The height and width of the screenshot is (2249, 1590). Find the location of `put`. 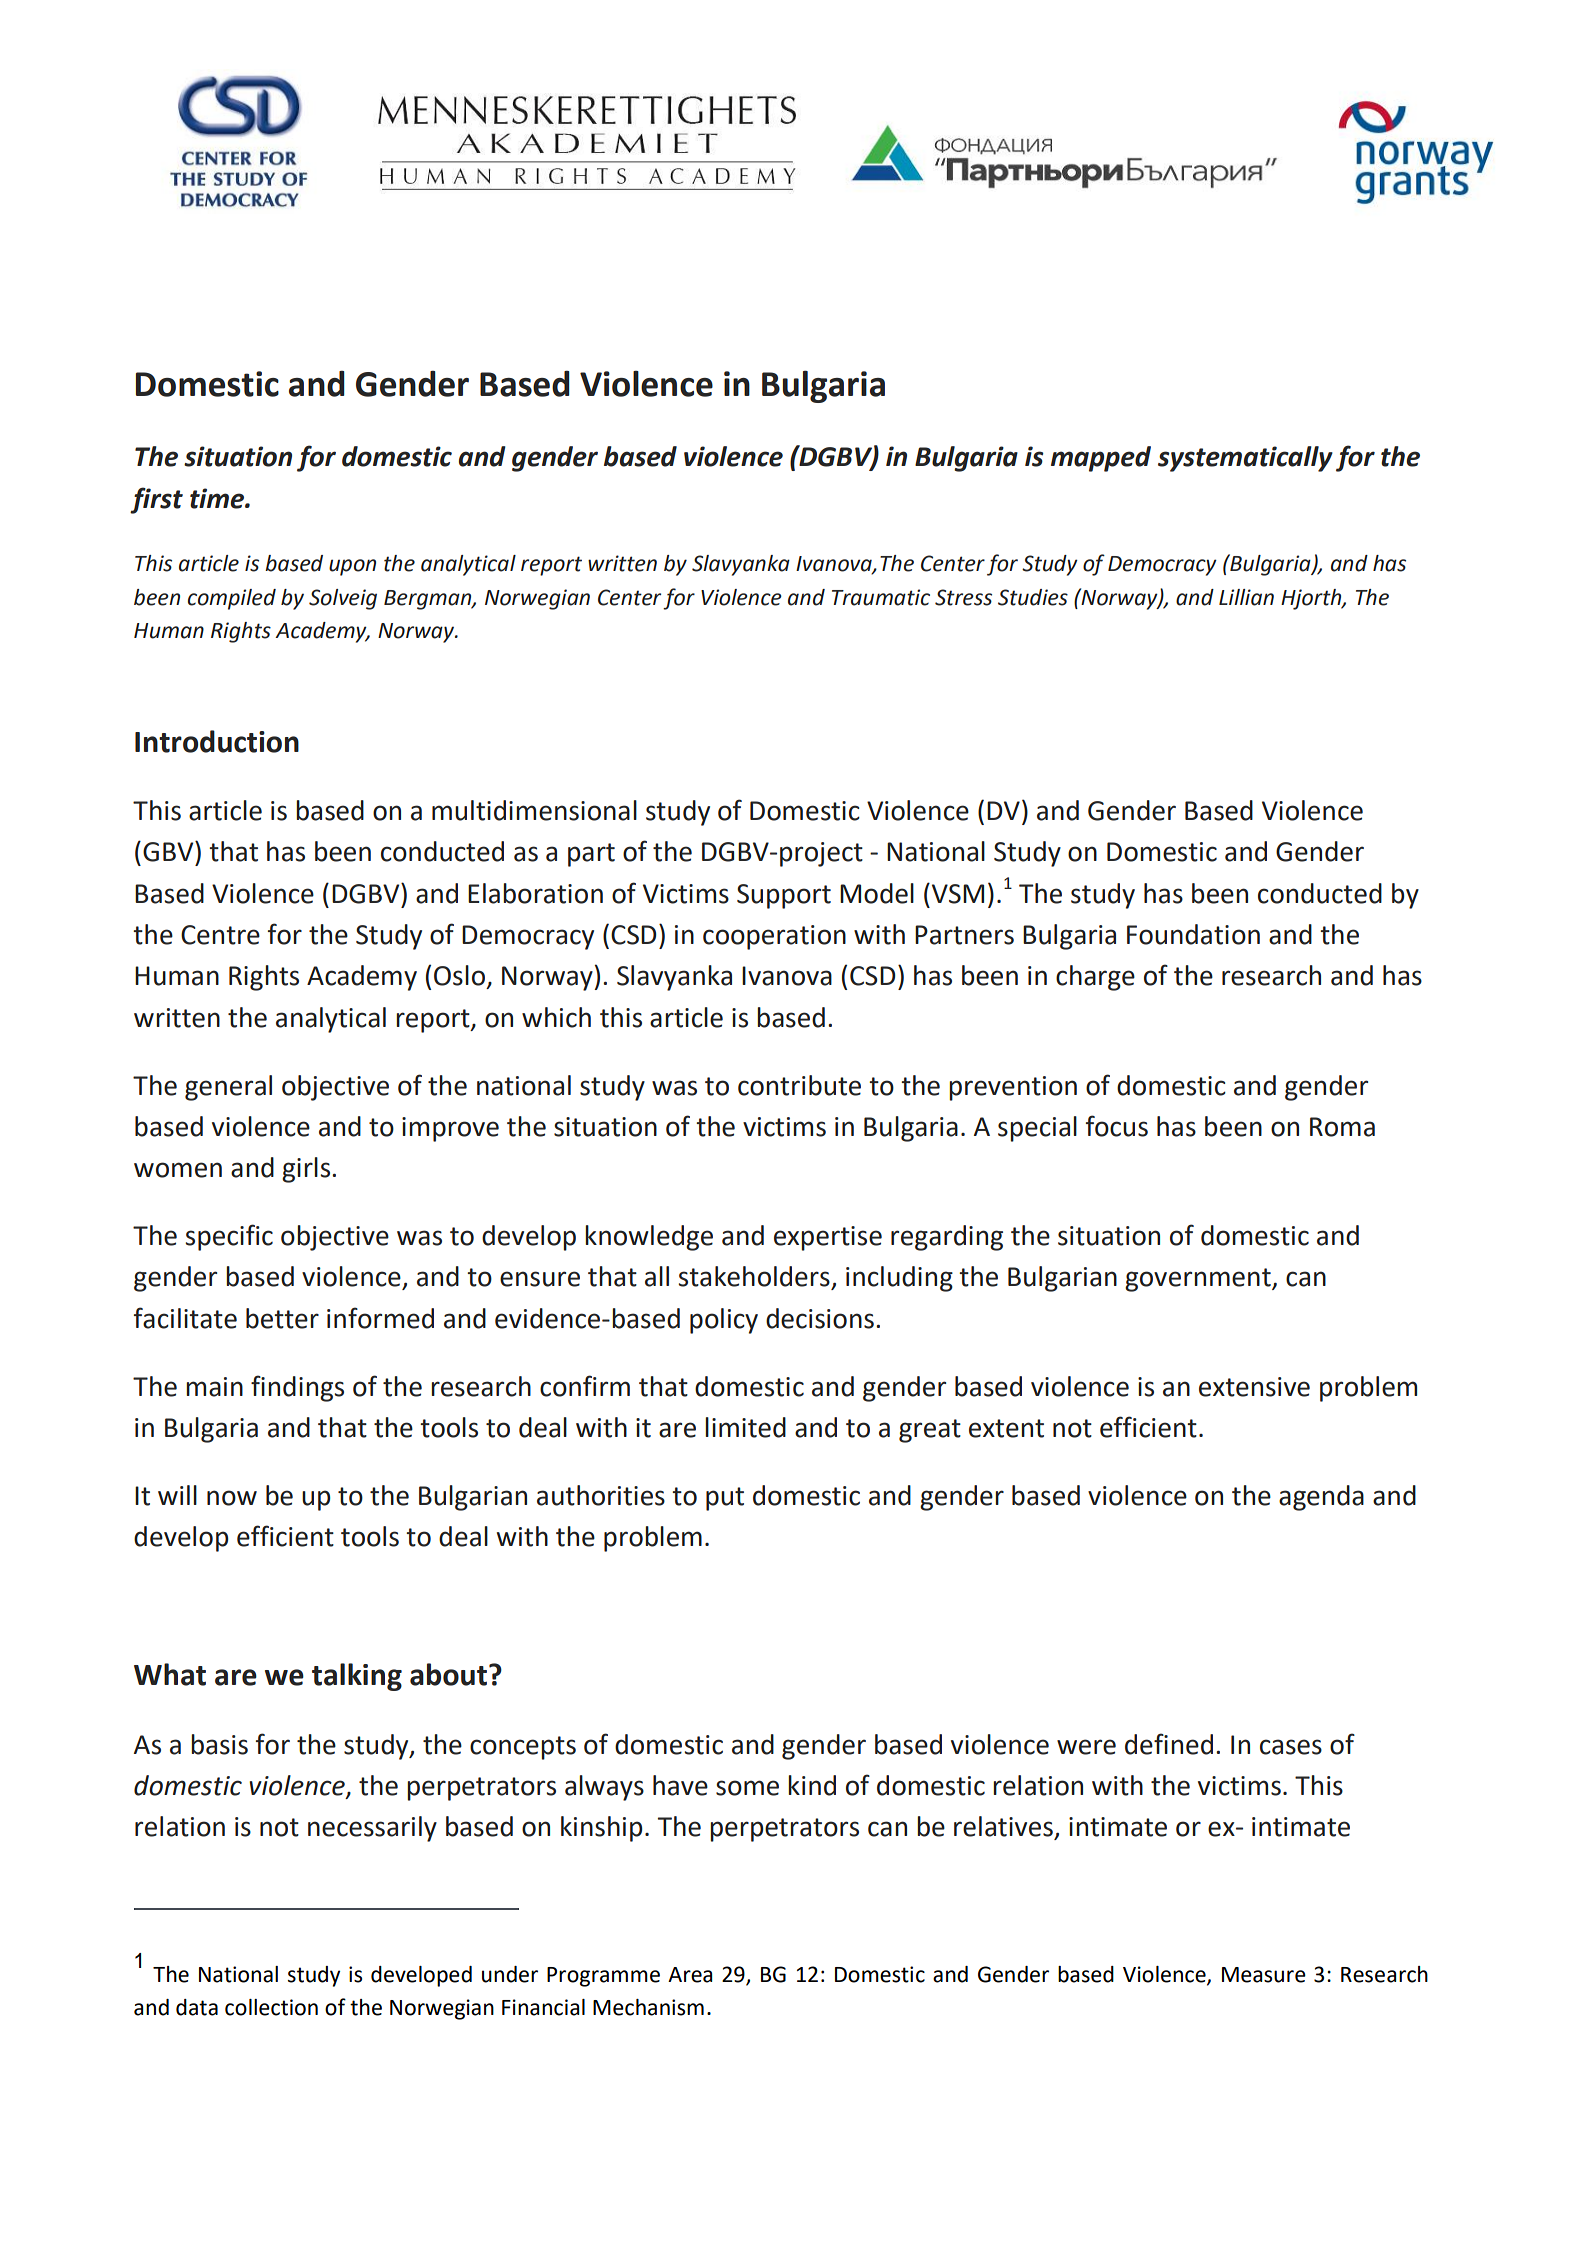

put is located at coordinates (725, 1499).
